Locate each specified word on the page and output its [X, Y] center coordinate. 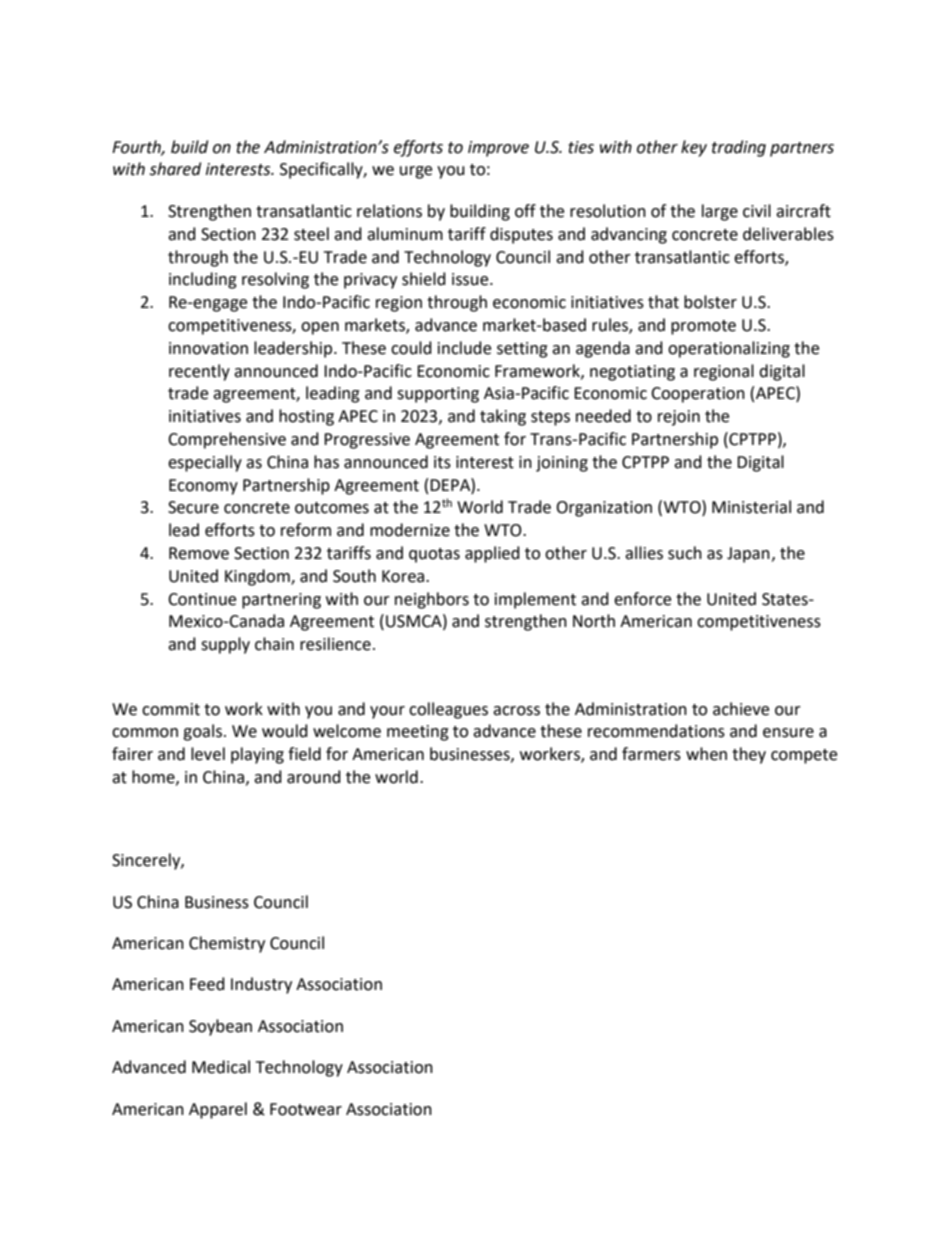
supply [225, 645]
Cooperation [698, 395]
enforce [642, 599]
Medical [221, 1067]
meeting [418, 733]
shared [175, 169]
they [749, 755]
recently [199, 372]
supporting [438, 395]
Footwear [306, 1109]
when [706, 754]
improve [498, 149]
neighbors [432, 600]
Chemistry [227, 944]
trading [739, 148]
